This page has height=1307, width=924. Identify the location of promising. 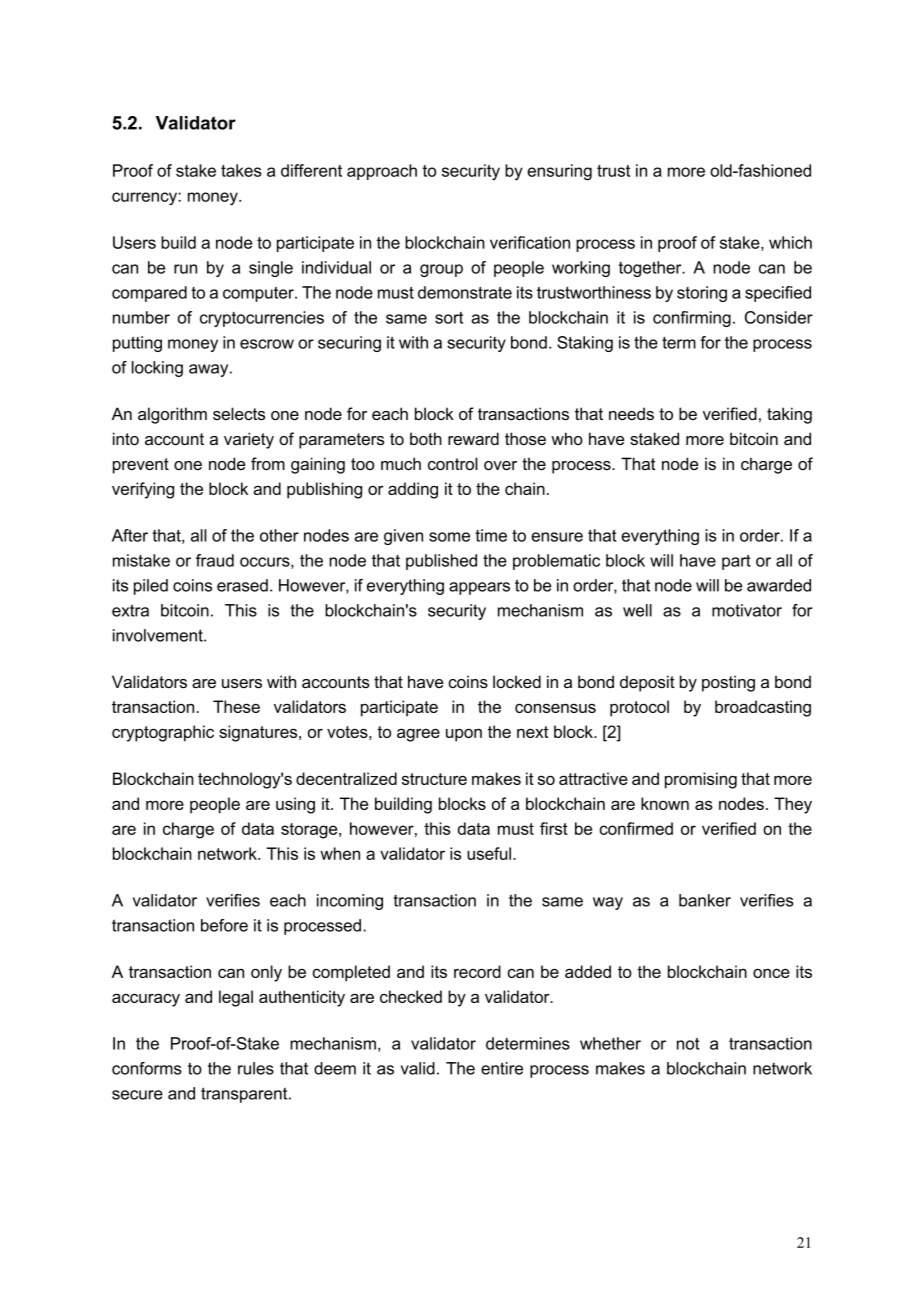
(701, 780).
